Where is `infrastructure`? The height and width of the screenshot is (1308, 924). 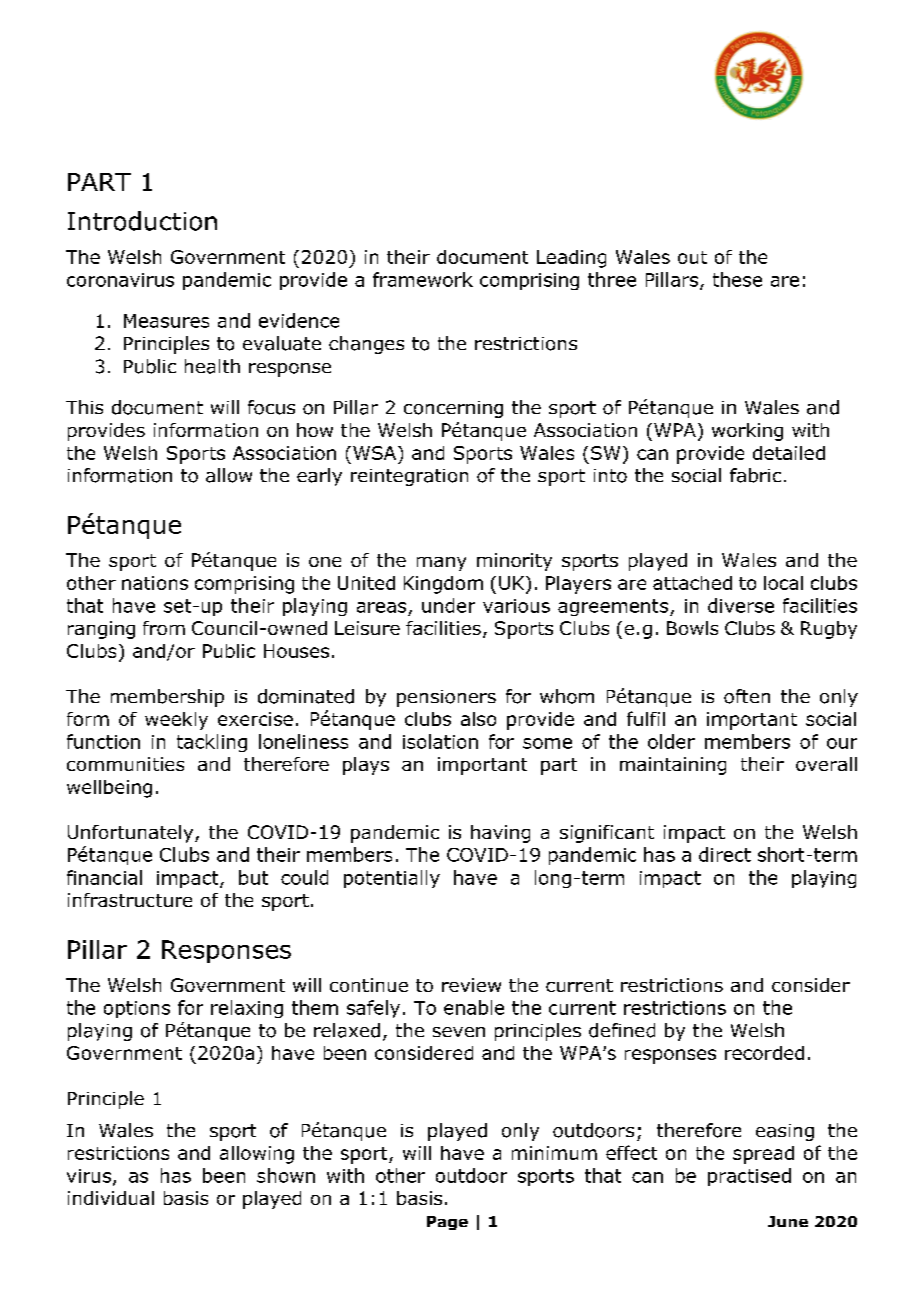
infrastructure is located at coordinates (130, 900).
